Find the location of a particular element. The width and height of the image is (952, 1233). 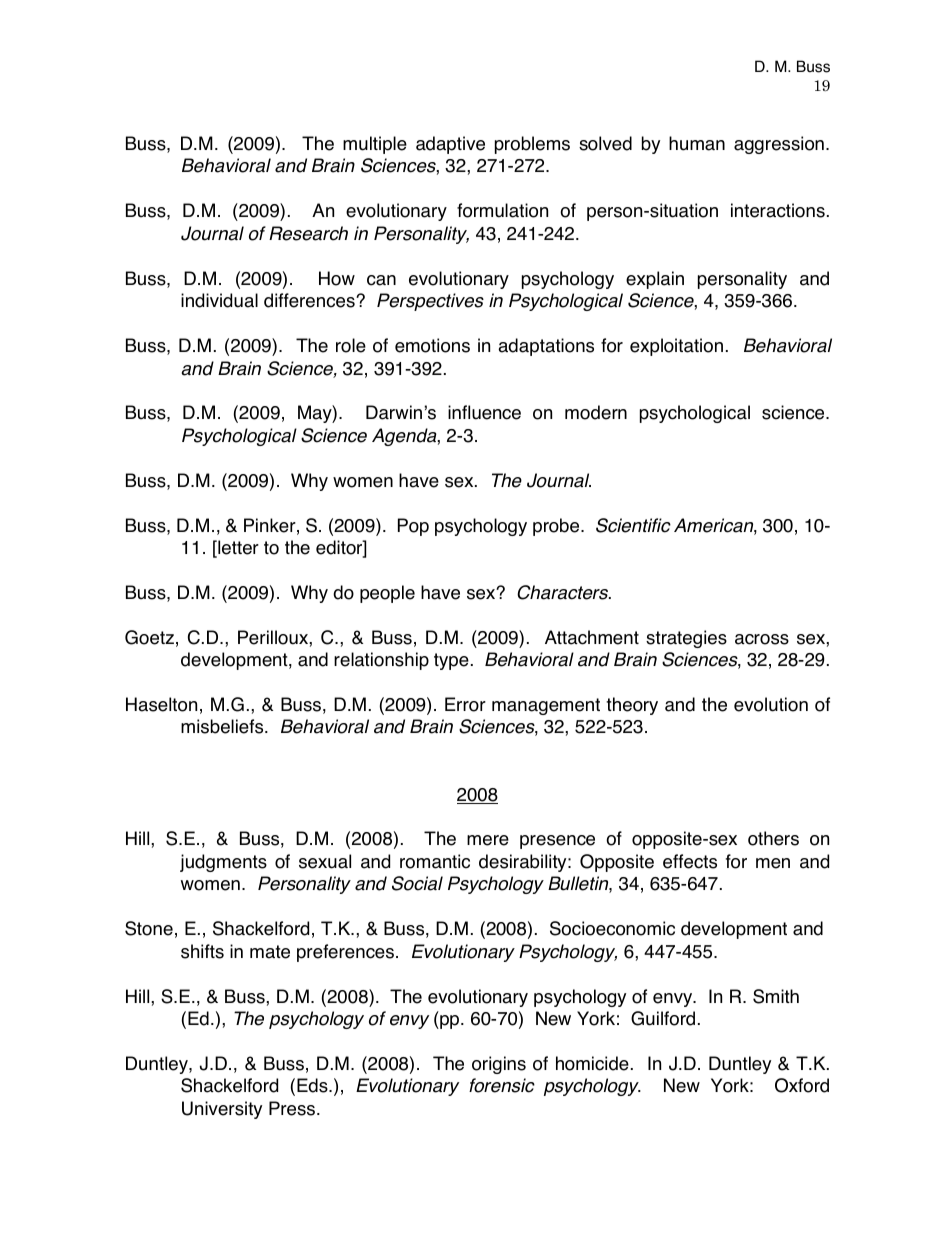

University is located at coordinates (222, 1110).
